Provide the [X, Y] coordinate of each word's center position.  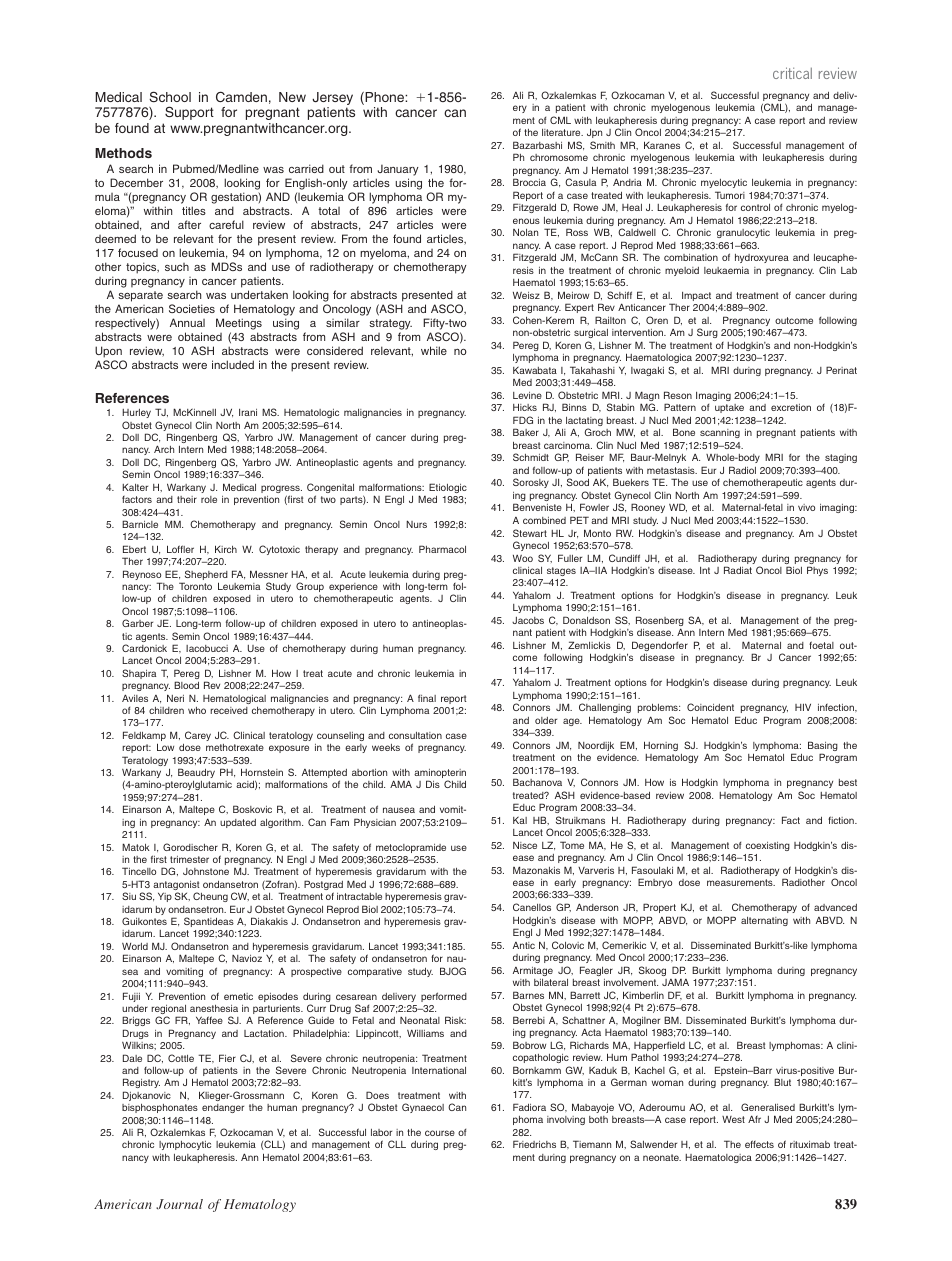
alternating [764, 921]
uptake [729, 408]
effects [759, 1144]
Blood [186, 685]
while [434, 350]
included [233, 364]
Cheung [210, 897]
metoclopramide [411, 848]
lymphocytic [185, 1145]
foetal [821, 645]
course [440, 1133]
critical [792, 73]
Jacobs [528, 620]
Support [189, 113]
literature [562, 132]
